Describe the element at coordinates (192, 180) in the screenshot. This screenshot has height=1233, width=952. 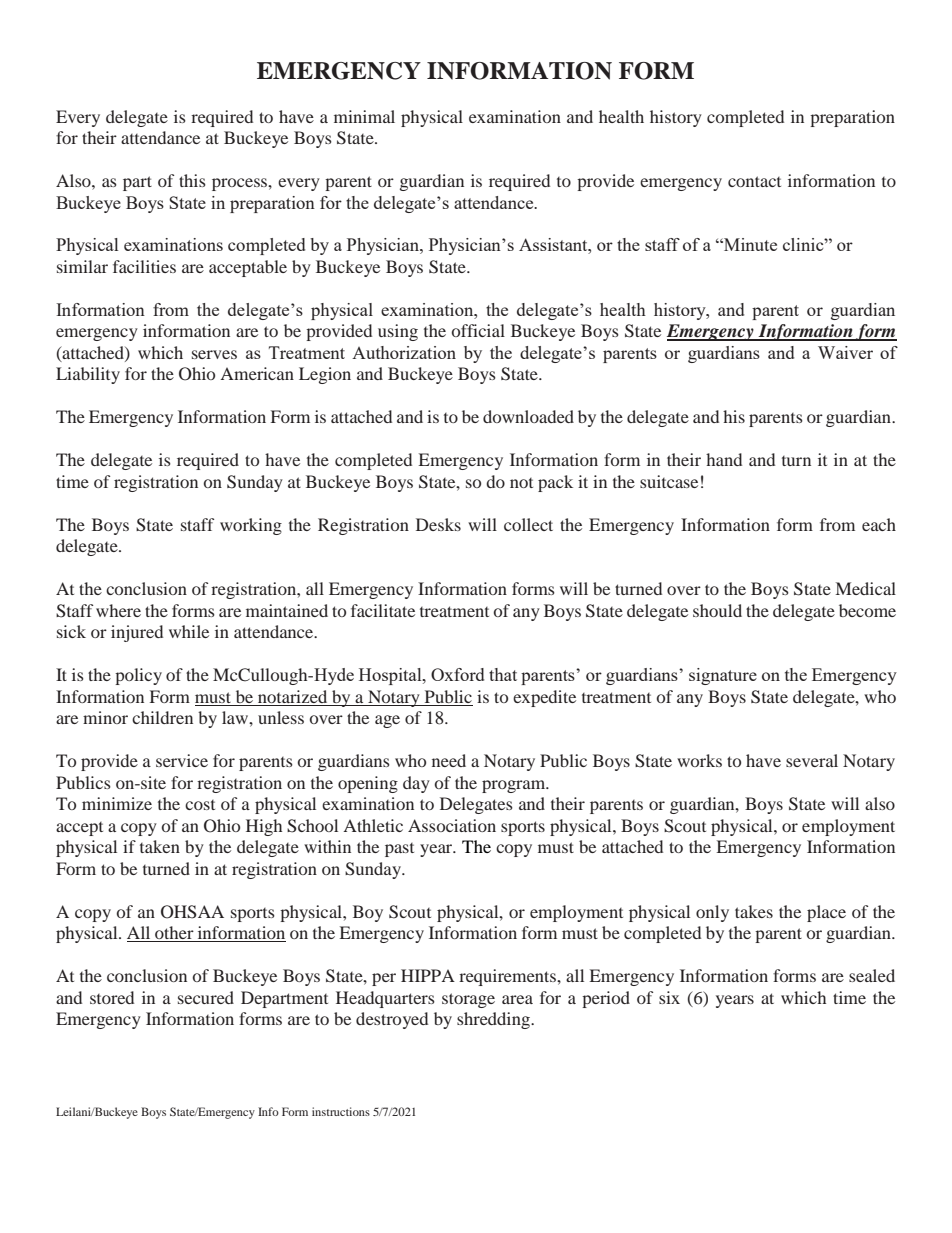
I see `this` at that location.
